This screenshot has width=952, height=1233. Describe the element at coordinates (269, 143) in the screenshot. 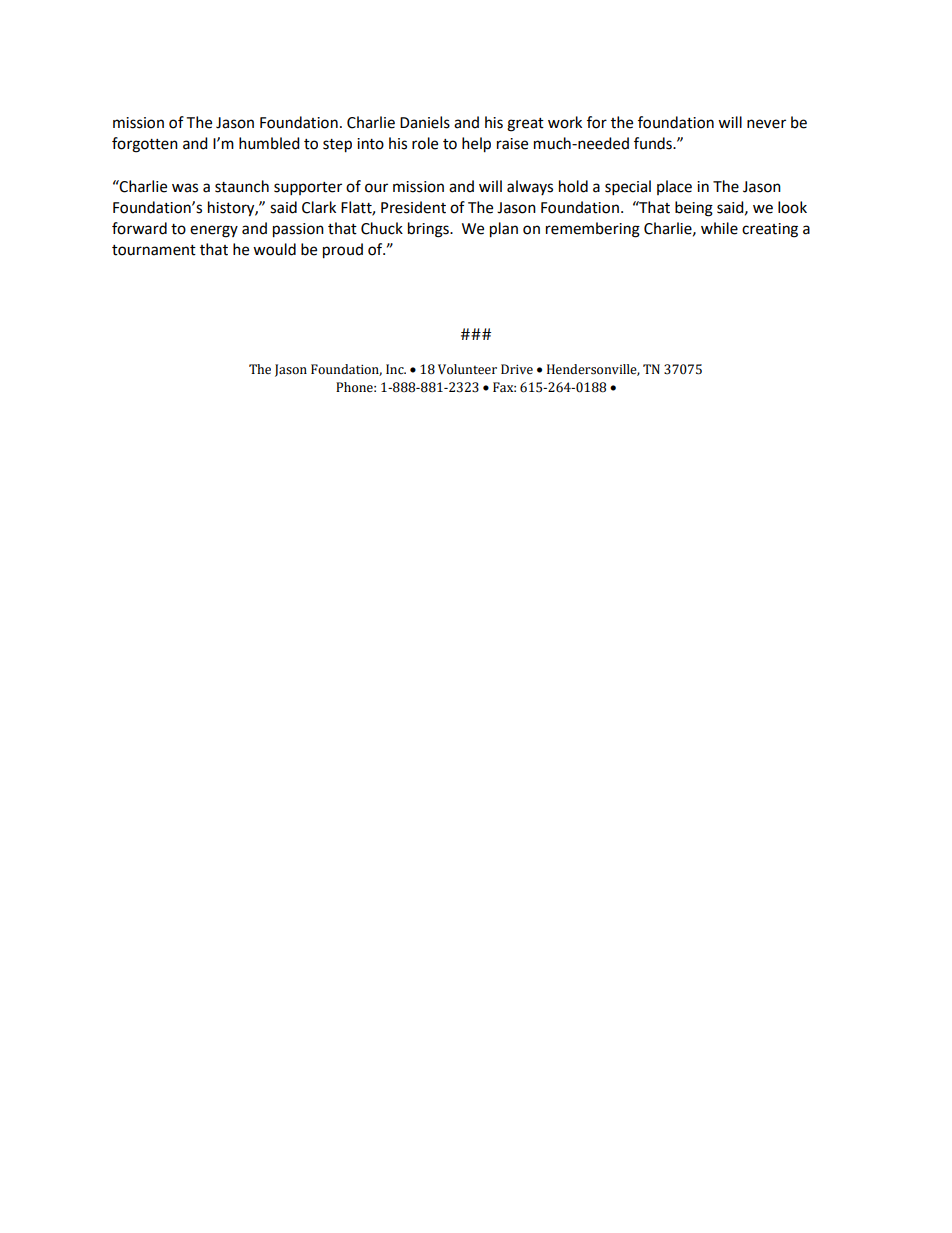

I see `humbled` at that location.
